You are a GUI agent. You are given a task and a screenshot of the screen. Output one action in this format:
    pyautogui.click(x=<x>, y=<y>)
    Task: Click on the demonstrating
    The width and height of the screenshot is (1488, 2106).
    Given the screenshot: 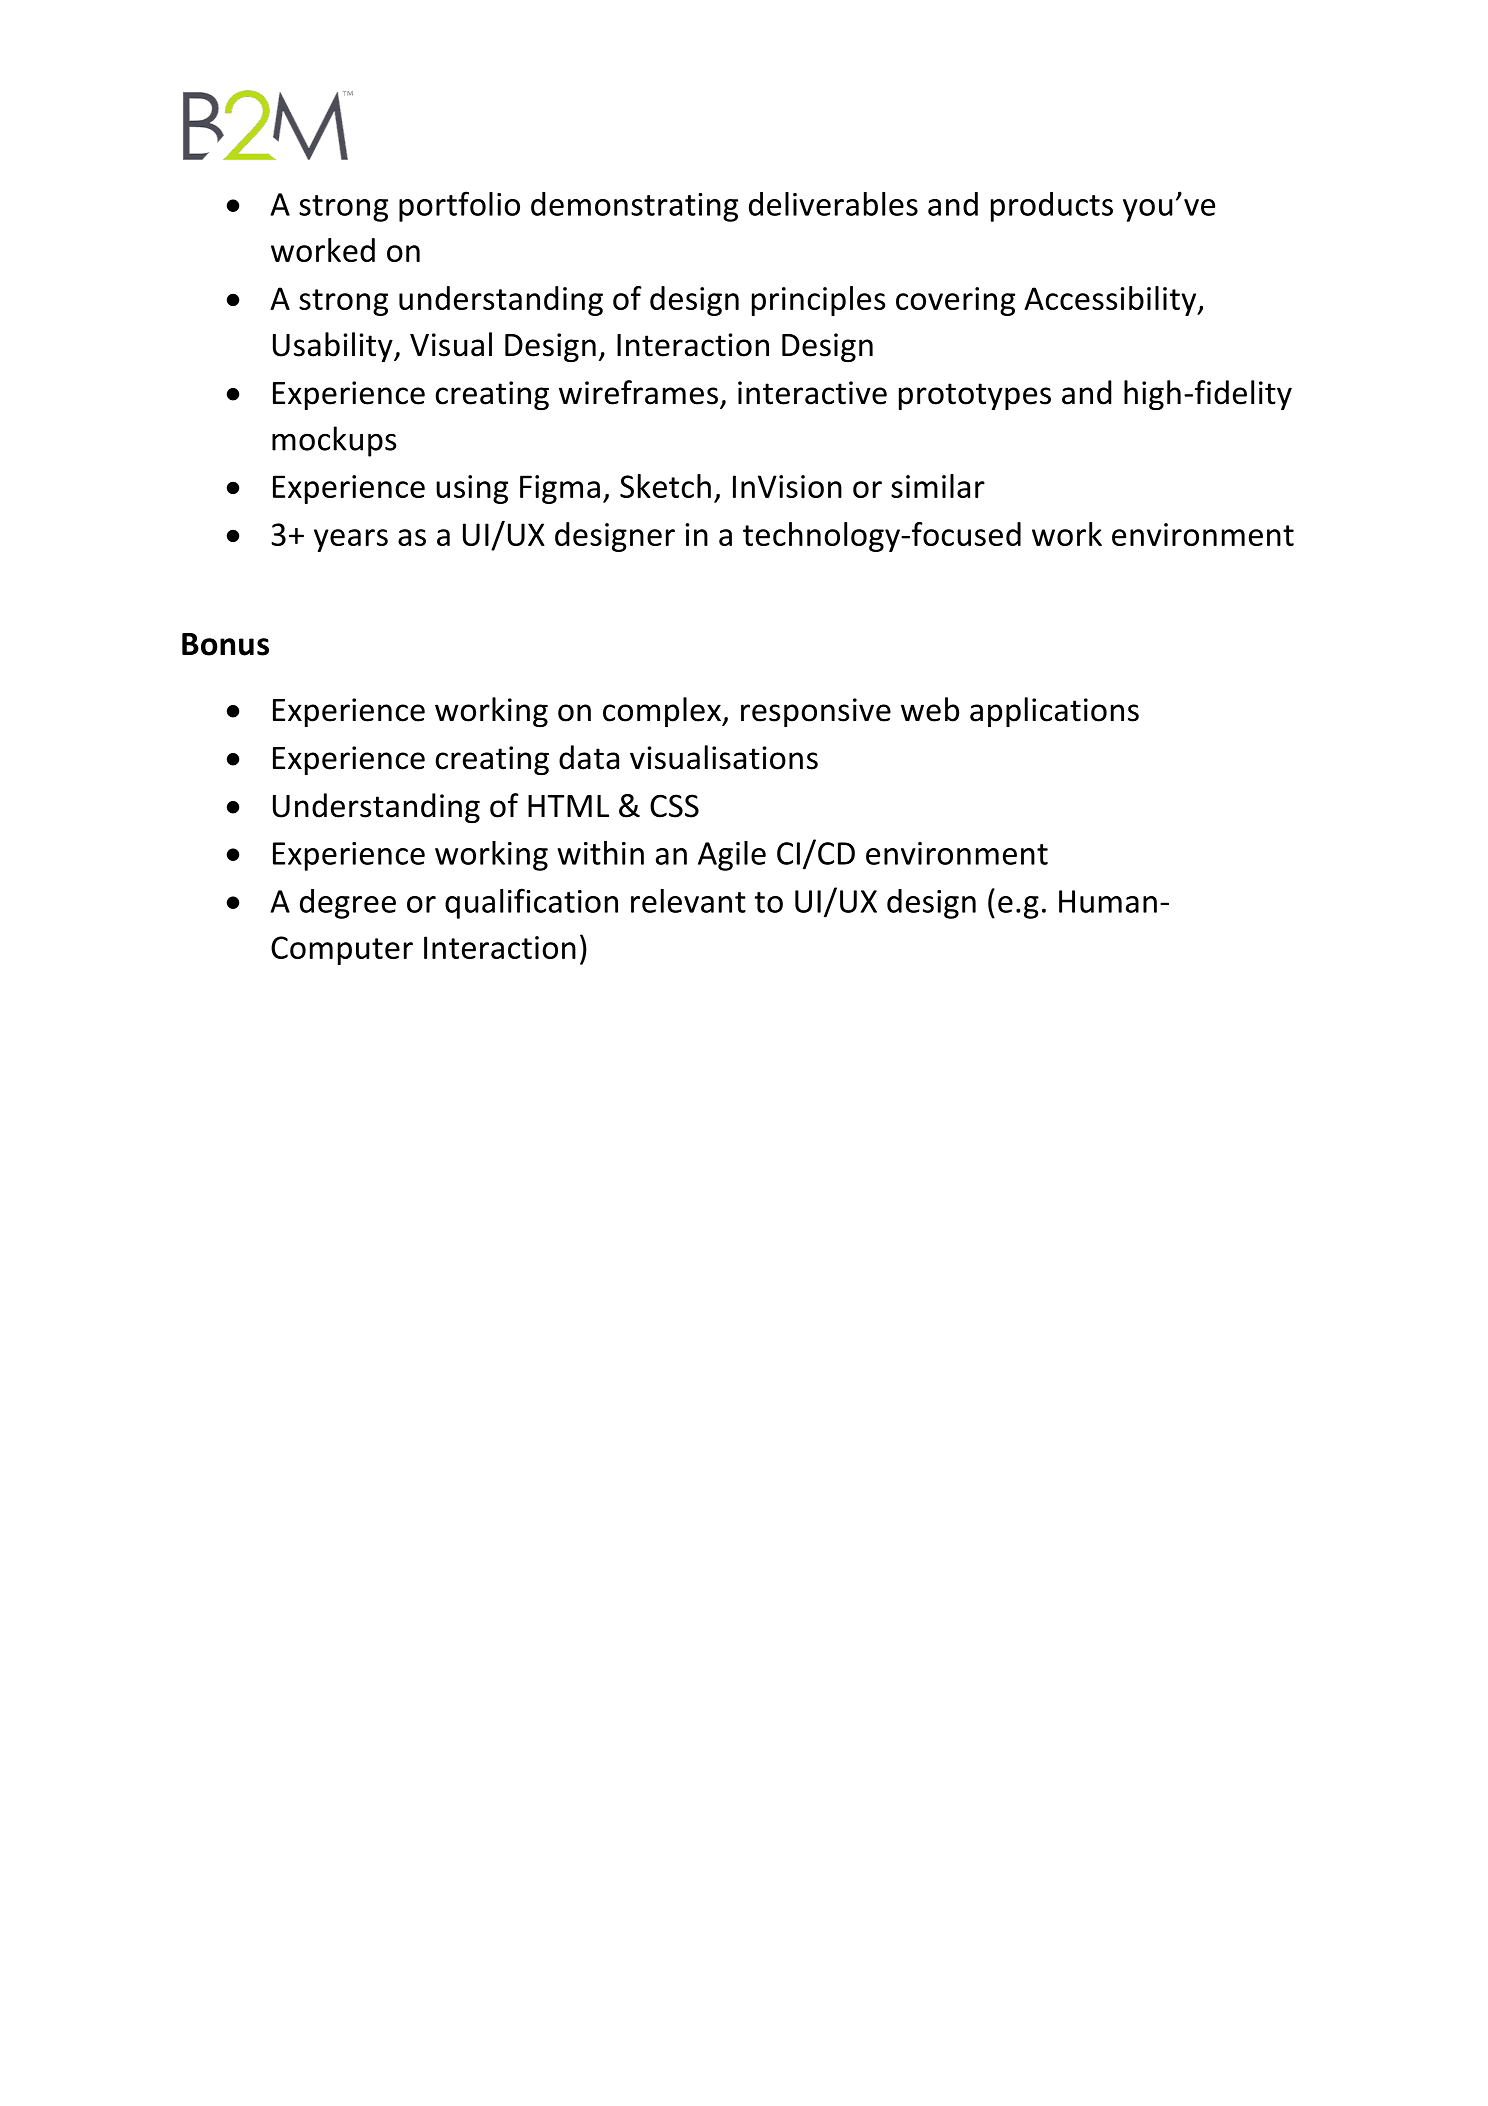 What is the action you would take?
    pyautogui.click(x=634, y=207)
